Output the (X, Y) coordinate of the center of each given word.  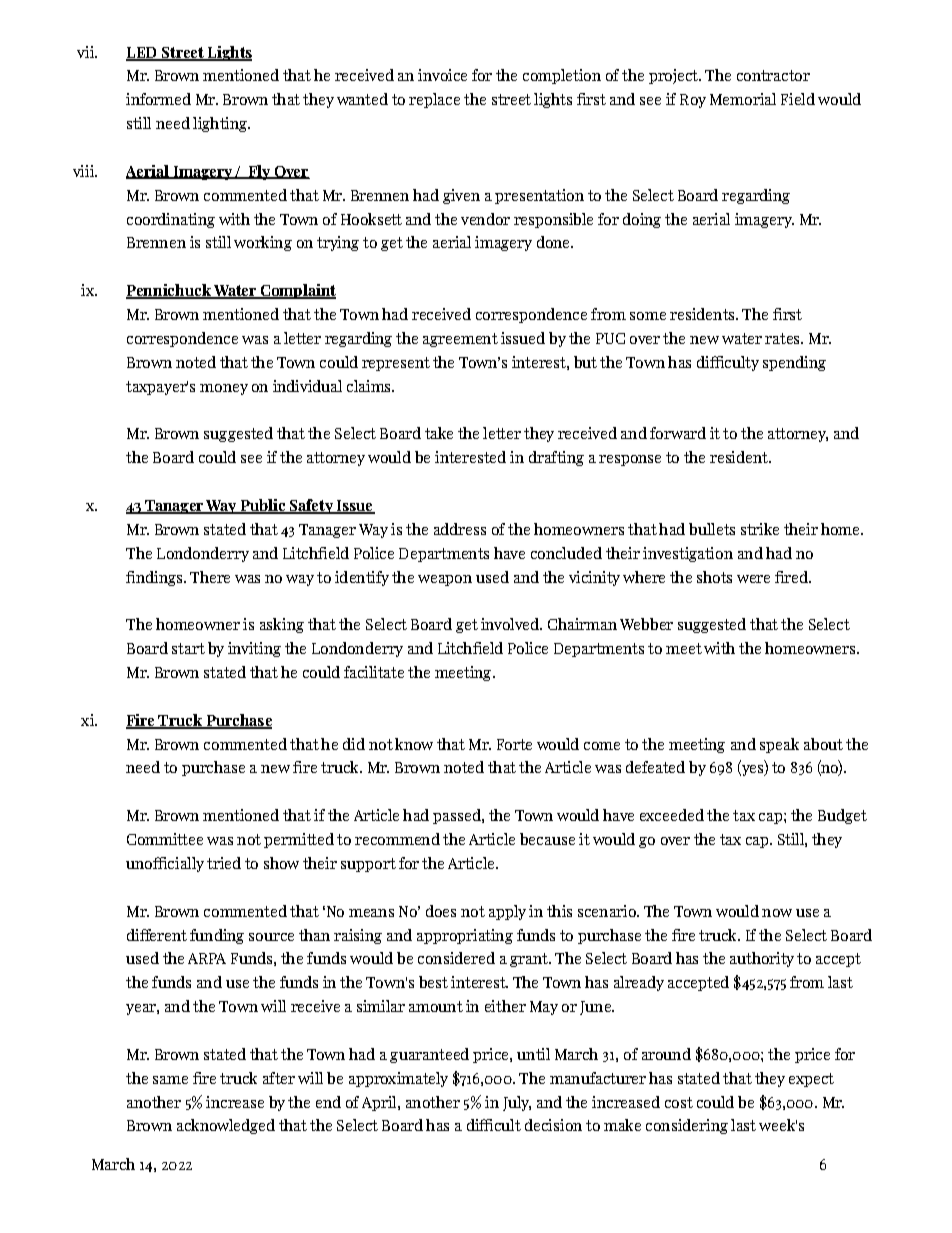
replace (434, 100)
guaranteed (429, 1055)
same (170, 1080)
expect (811, 1080)
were (753, 579)
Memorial (743, 99)
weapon (445, 580)
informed (158, 99)
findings (154, 578)
